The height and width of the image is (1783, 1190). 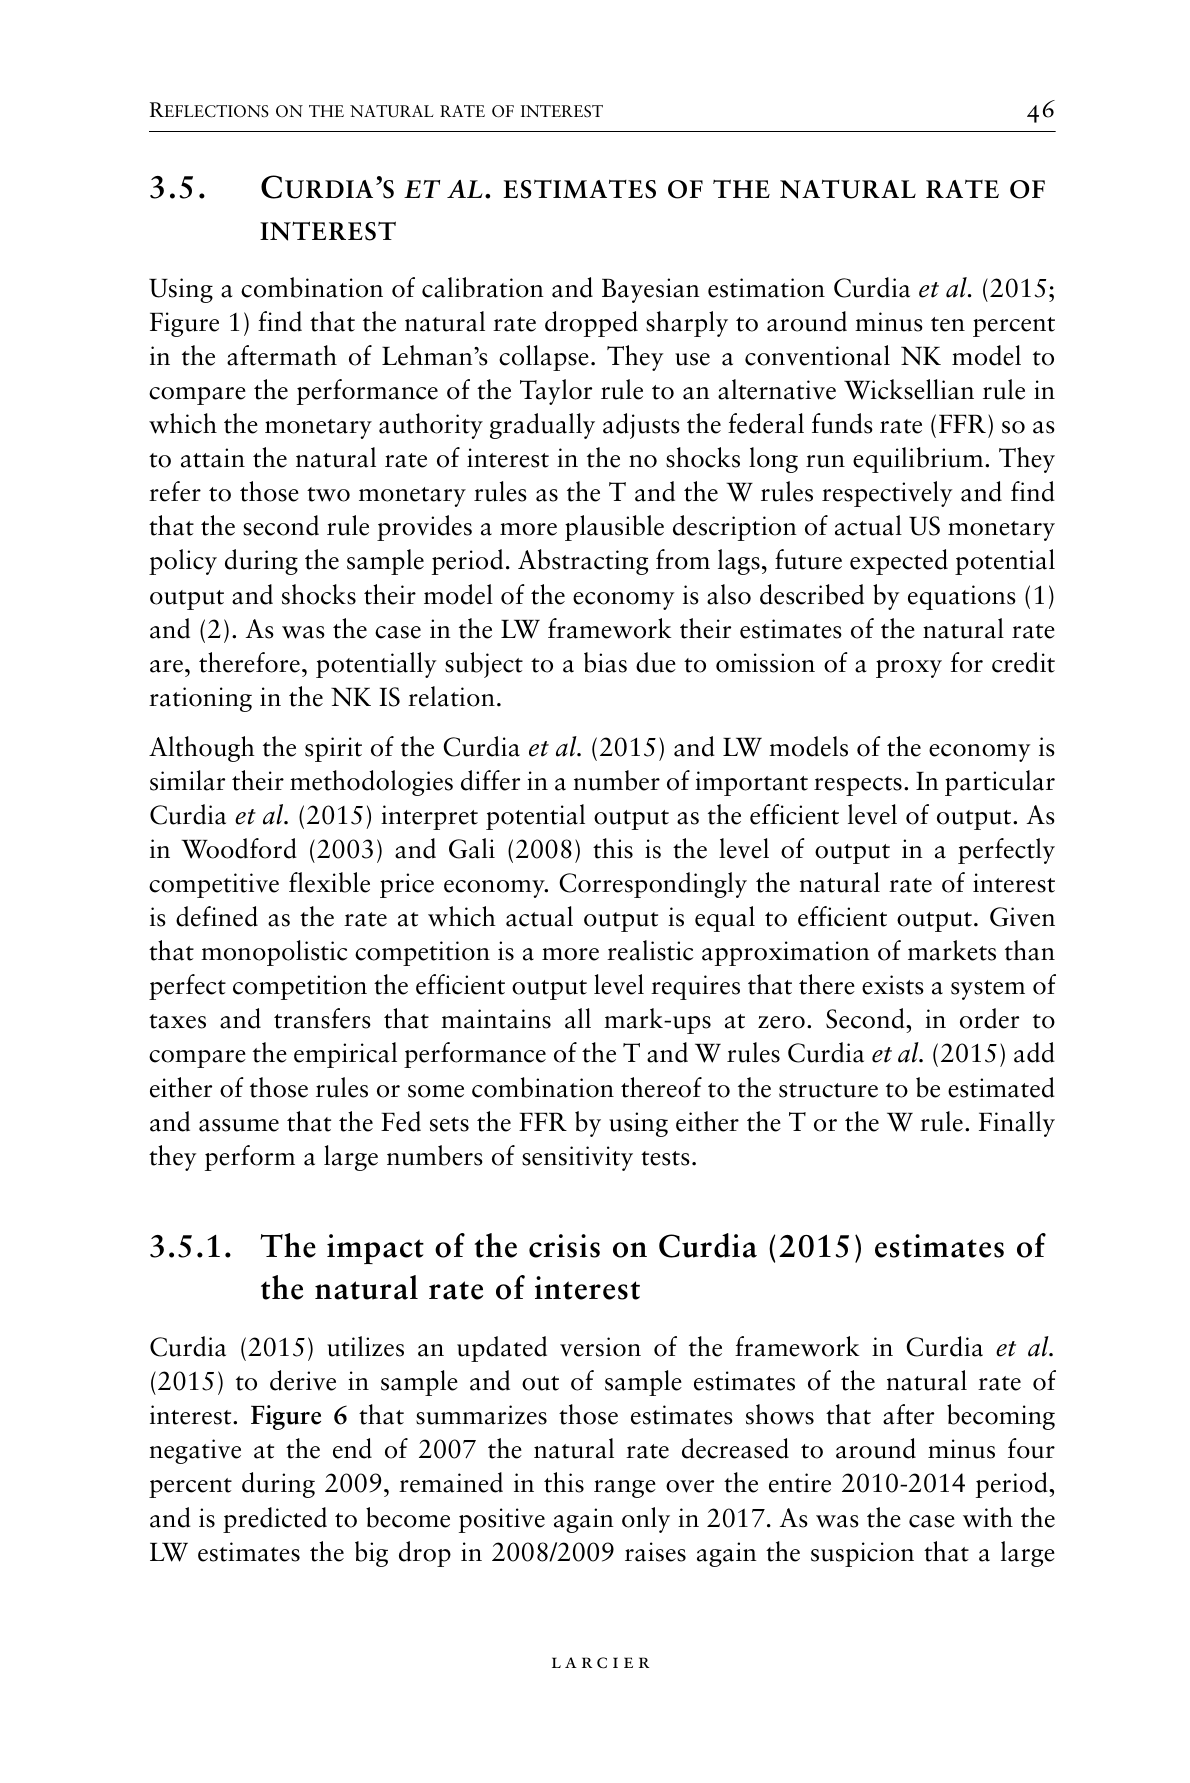 What do you see at coordinates (651, 290) in the image?
I see `Bayesian` at bounding box center [651, 290].
